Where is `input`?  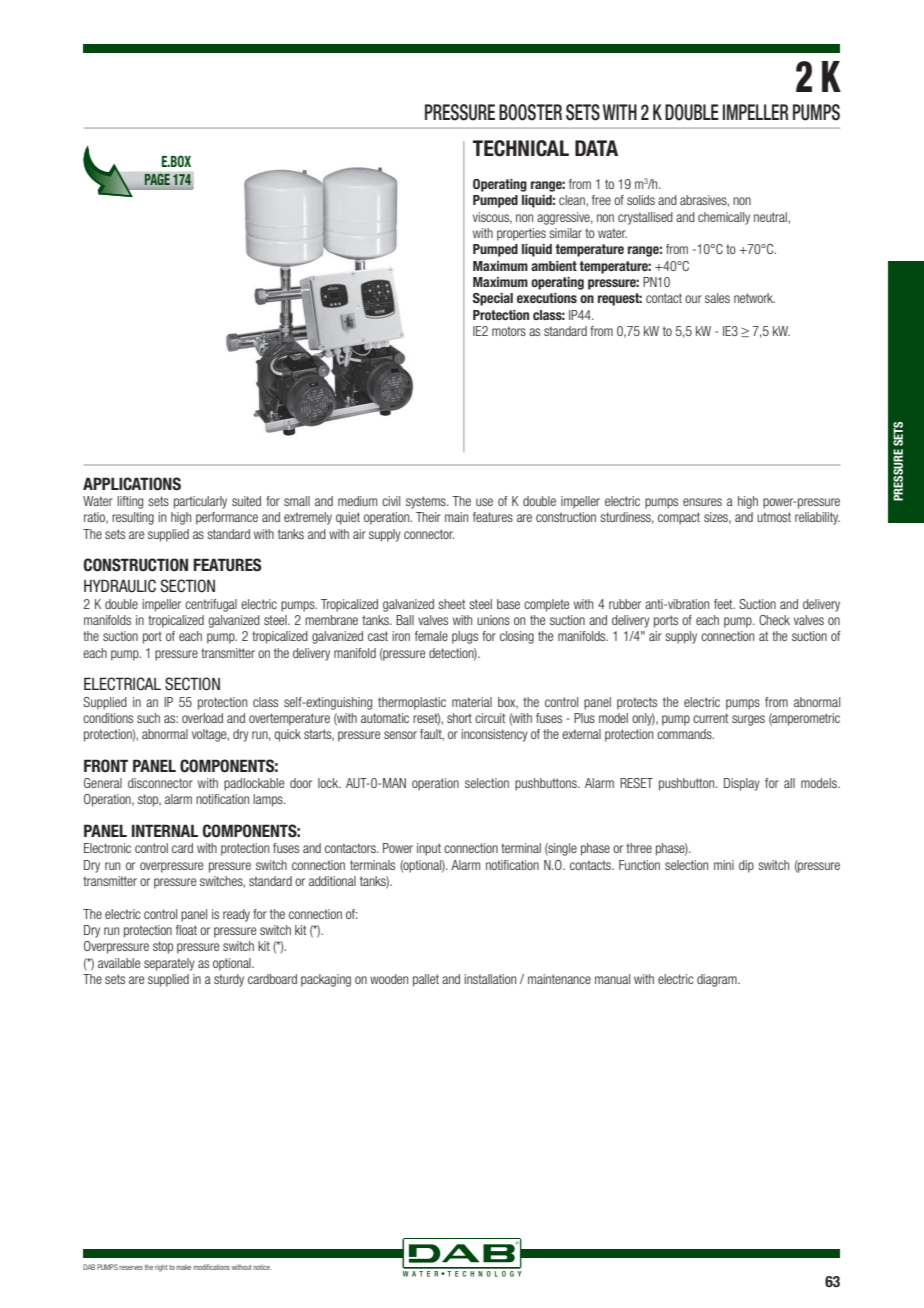 input is located at coordinates (429, 849).
